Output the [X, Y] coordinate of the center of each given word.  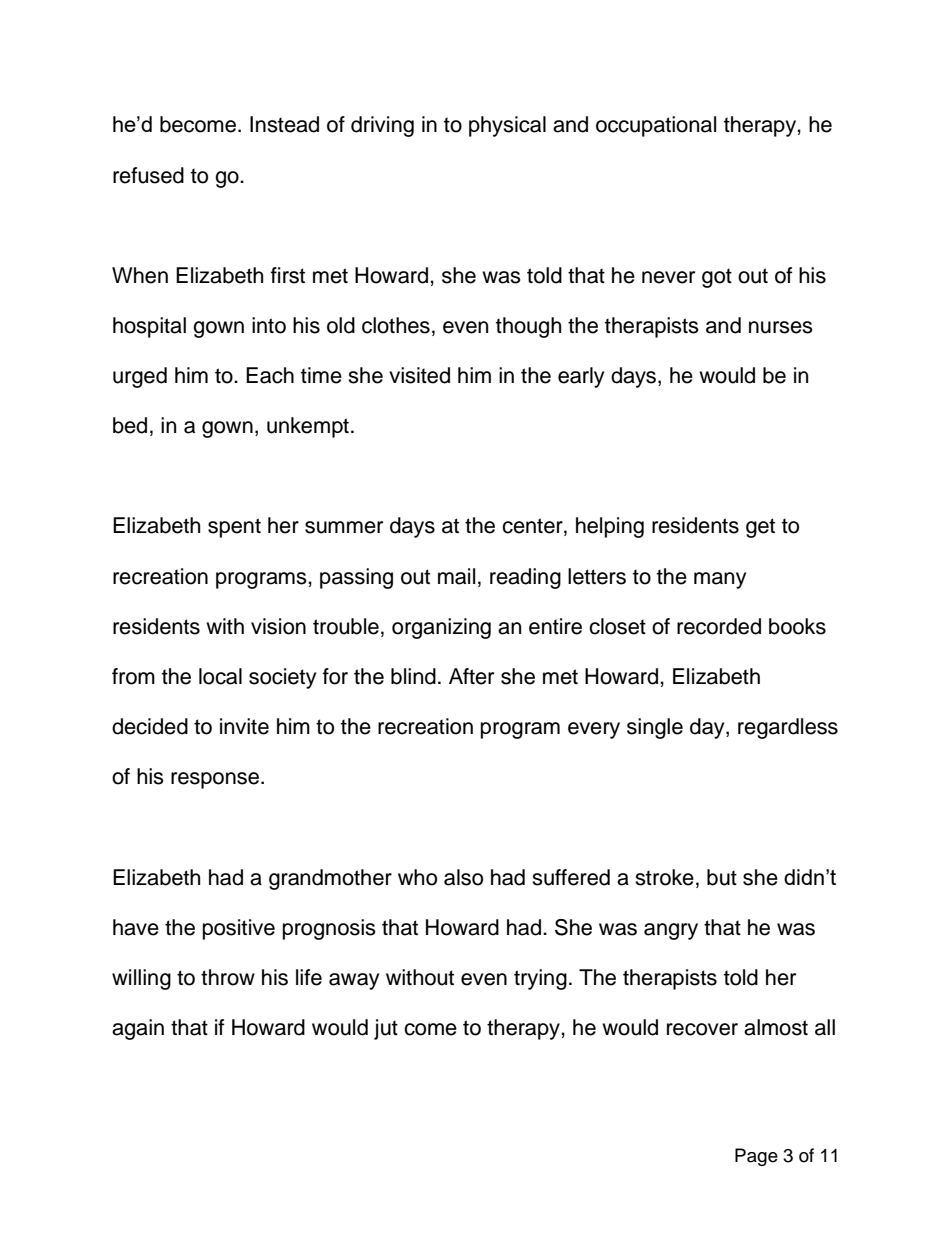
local [220, 676]
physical [507, 126]
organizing [441, 628]
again [138, 1029]
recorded [719, 626]
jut [386, 1029]
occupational [656, 126]
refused [148, 175]
